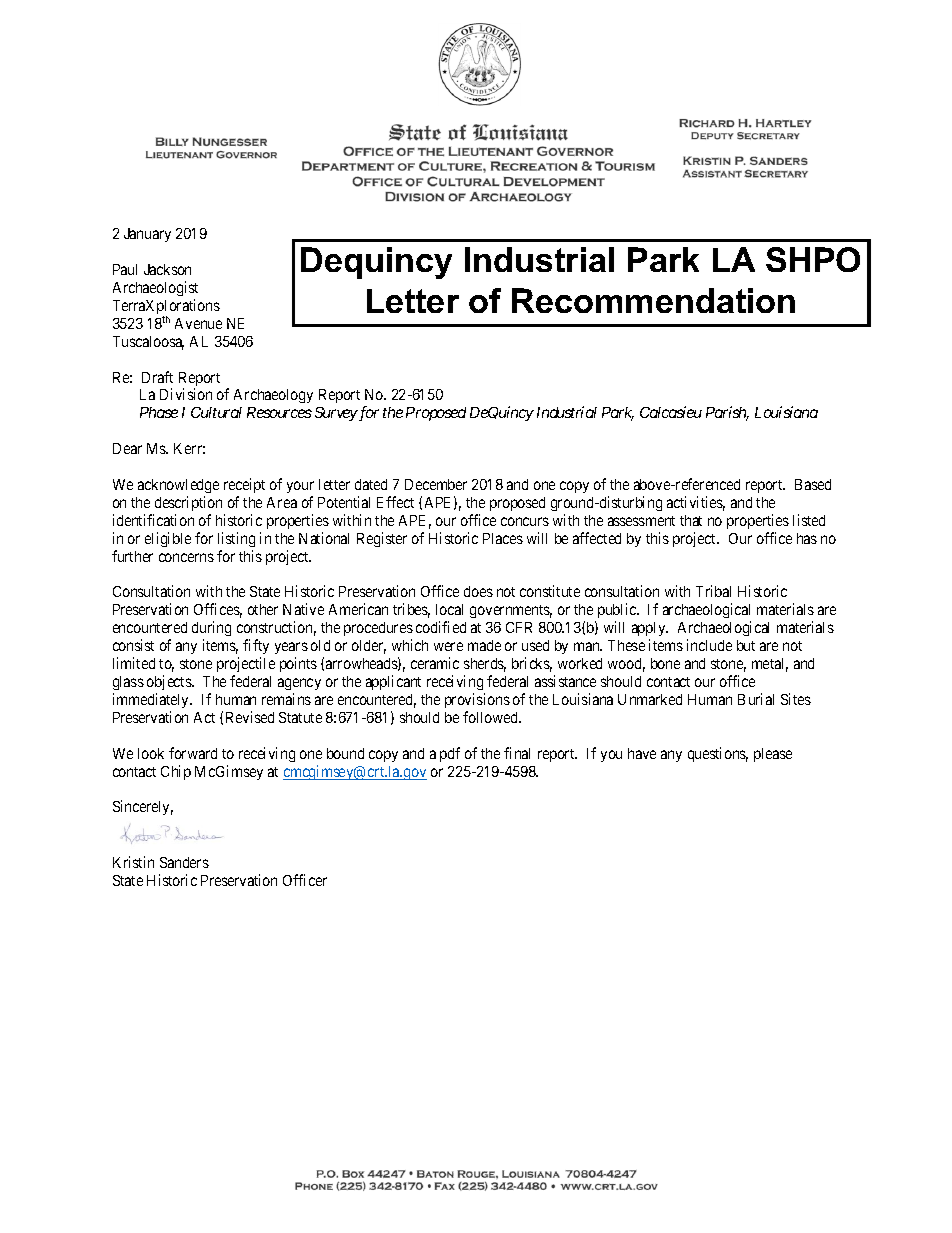 The width and height of the page is (952, 1233). What do you see at coordinates (477, 700) in the page?
I see `provisions` at bounding box center [477, 700].
